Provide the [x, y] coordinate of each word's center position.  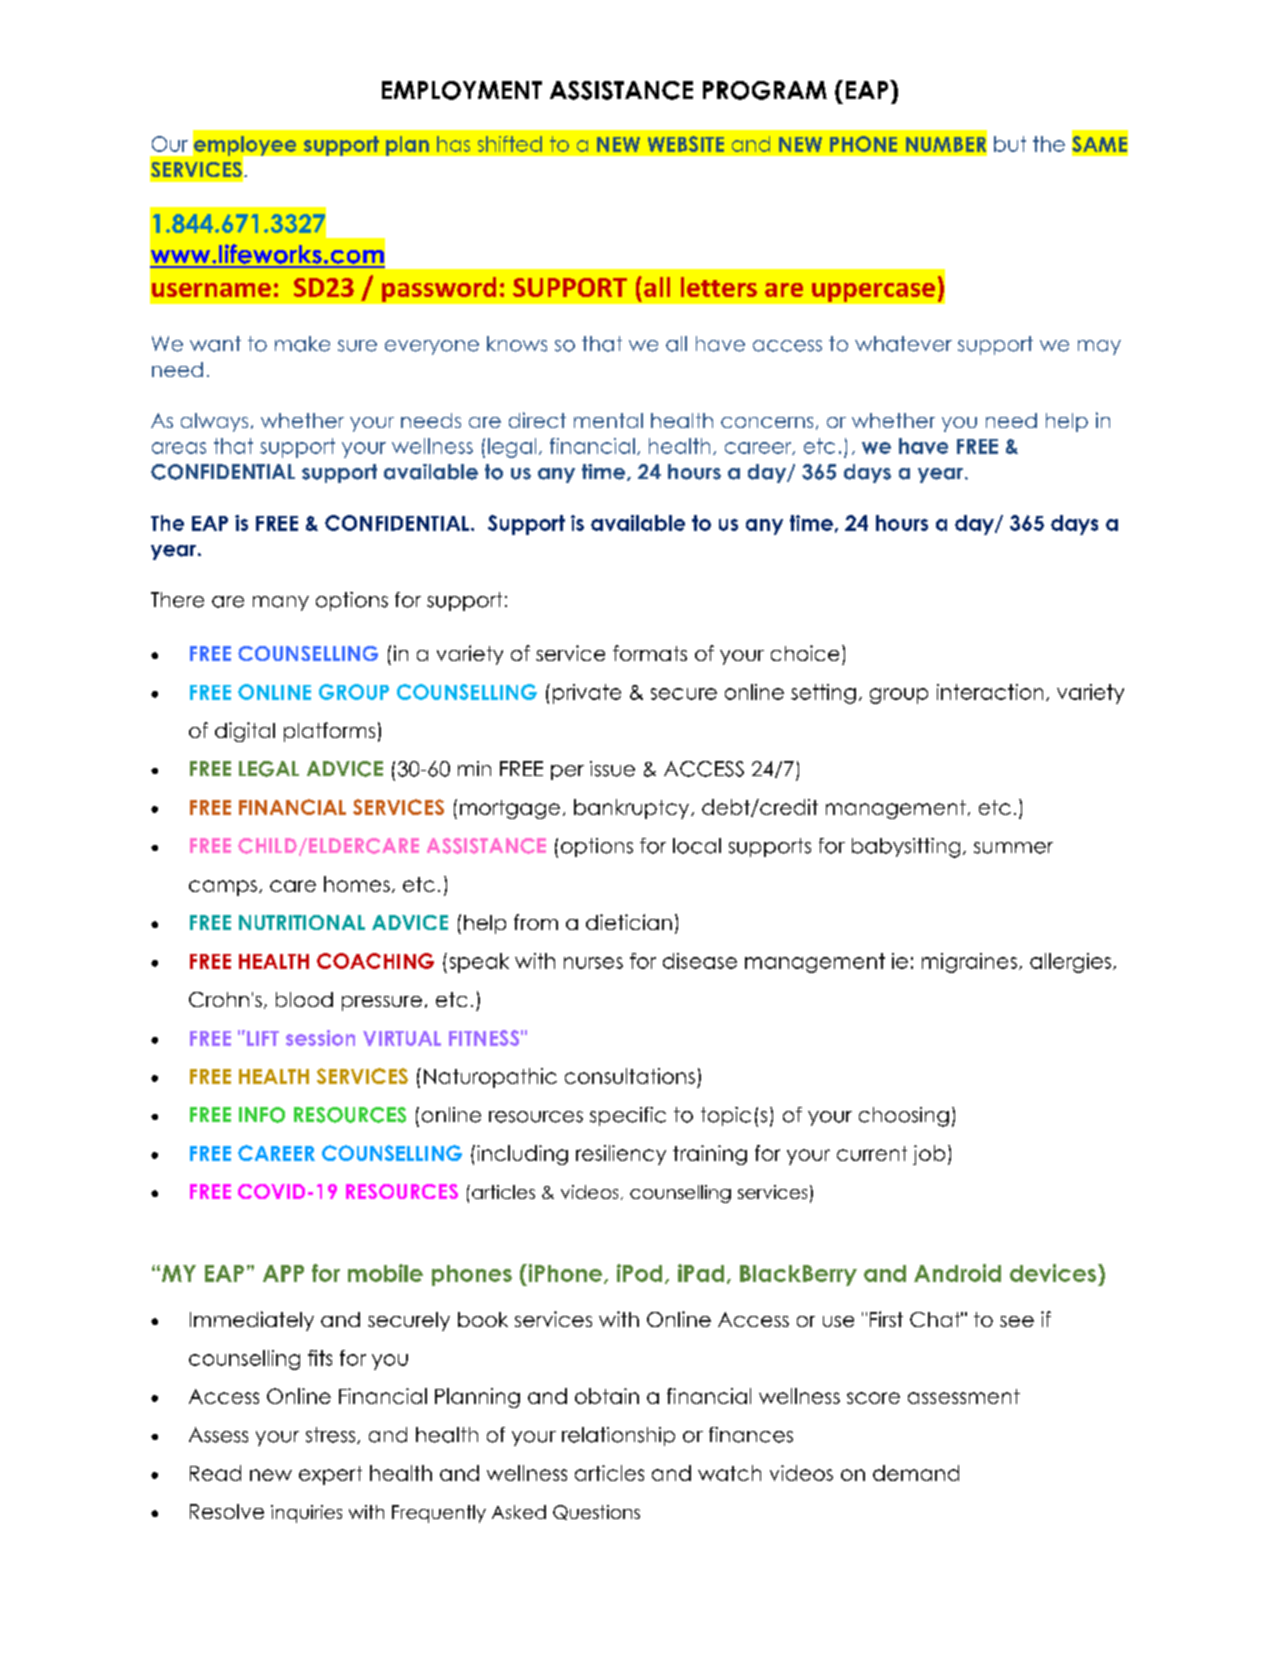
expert [330, 1475]
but [1010, 144]
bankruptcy [633, 809]
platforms [329, 732]
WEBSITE [686, 144]
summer [1013, 848]
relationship [618, 1436]
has [453, 144]
